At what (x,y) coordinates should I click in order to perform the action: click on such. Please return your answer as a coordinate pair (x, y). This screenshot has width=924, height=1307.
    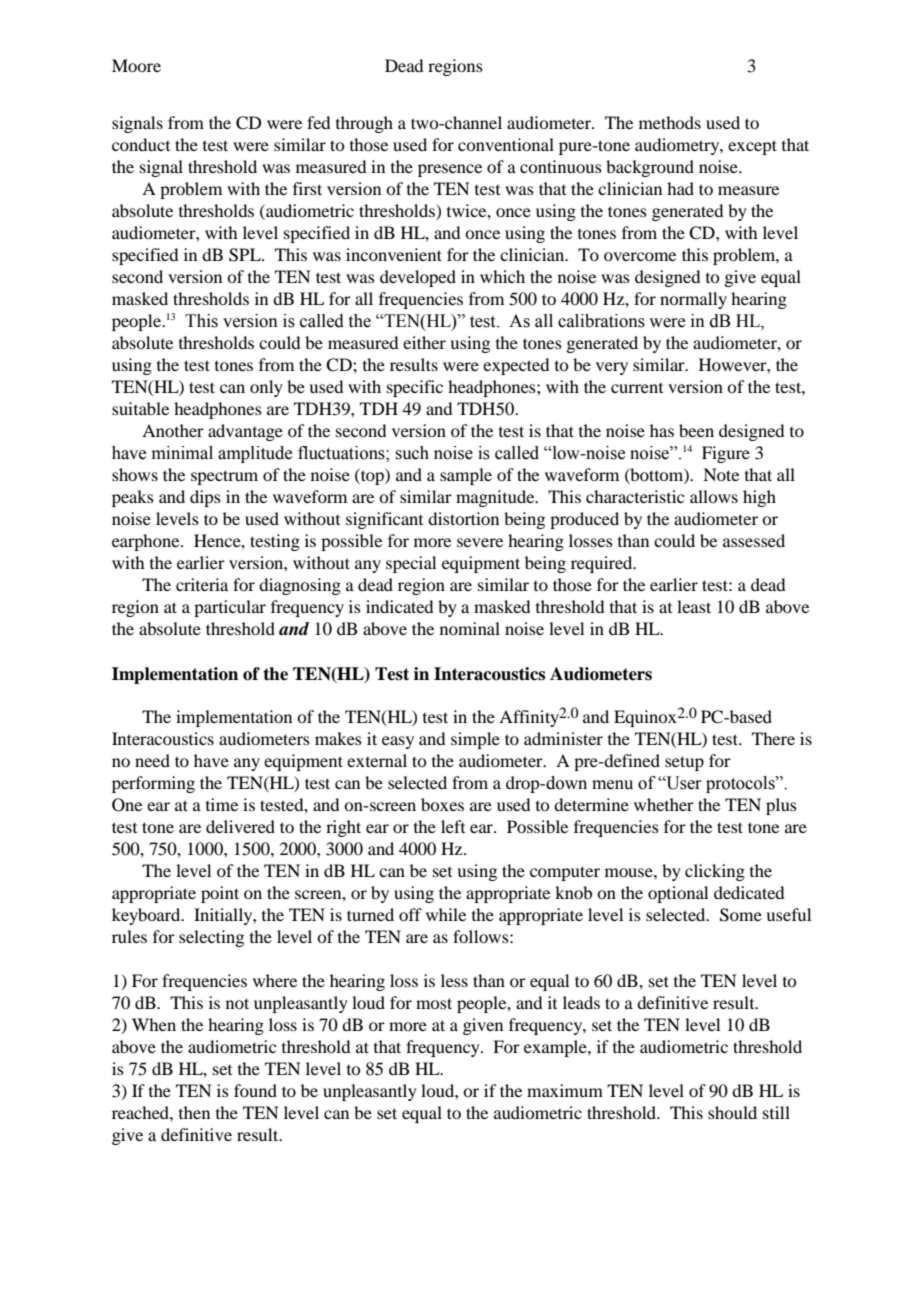
    Looking at the image, I should click on (412, 453).
